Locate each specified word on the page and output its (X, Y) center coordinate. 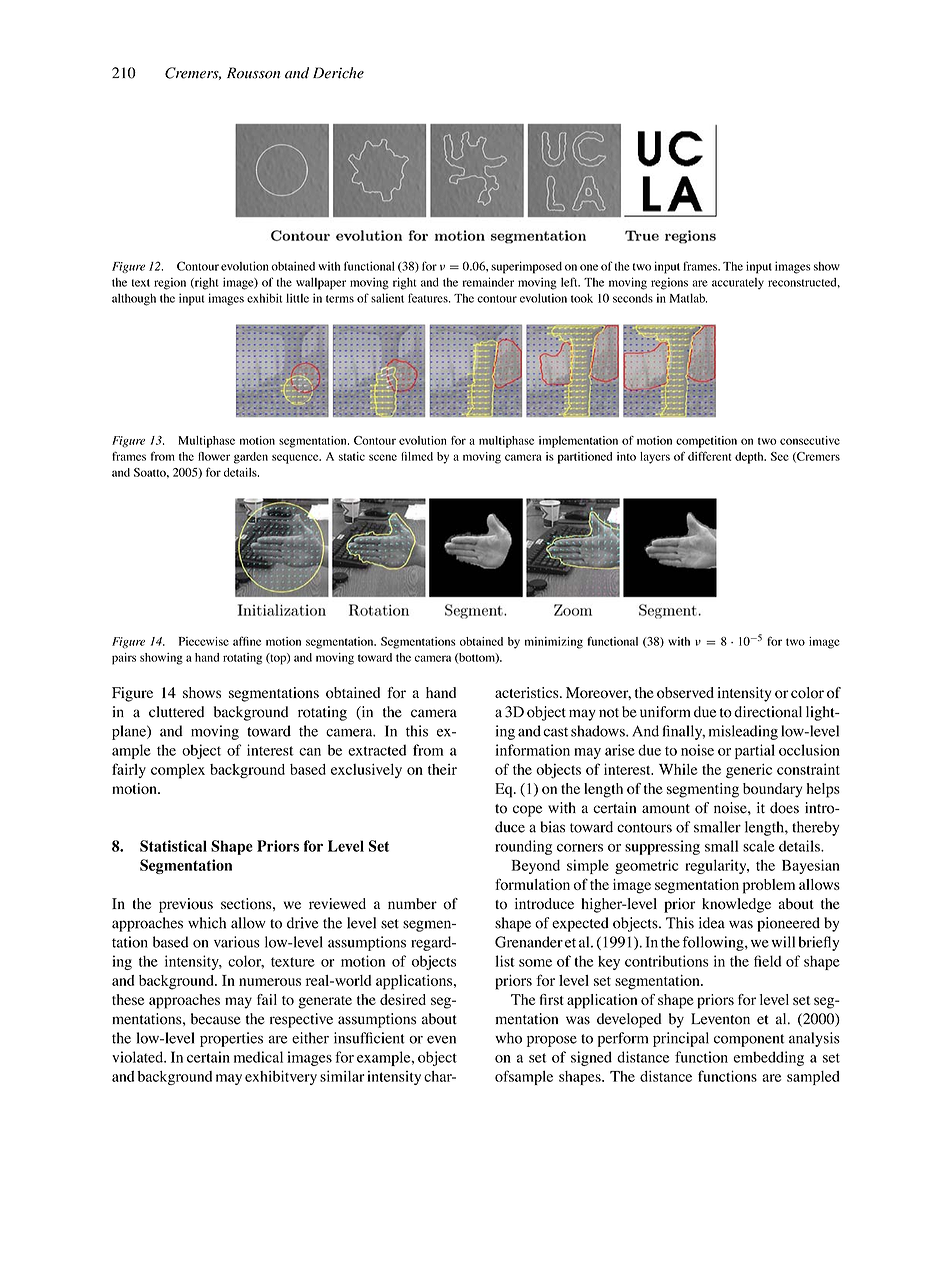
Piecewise (204, 641)
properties (231, 1039)
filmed (417, 456)
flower (214, 456)
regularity (717, 866)
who (508, 1038)
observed (685, 693)
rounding (523, 847)
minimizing (554, 643)
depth (750, 458)
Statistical (173, 846)
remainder (488, 282)
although (134, 300)
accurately (738, 283)
